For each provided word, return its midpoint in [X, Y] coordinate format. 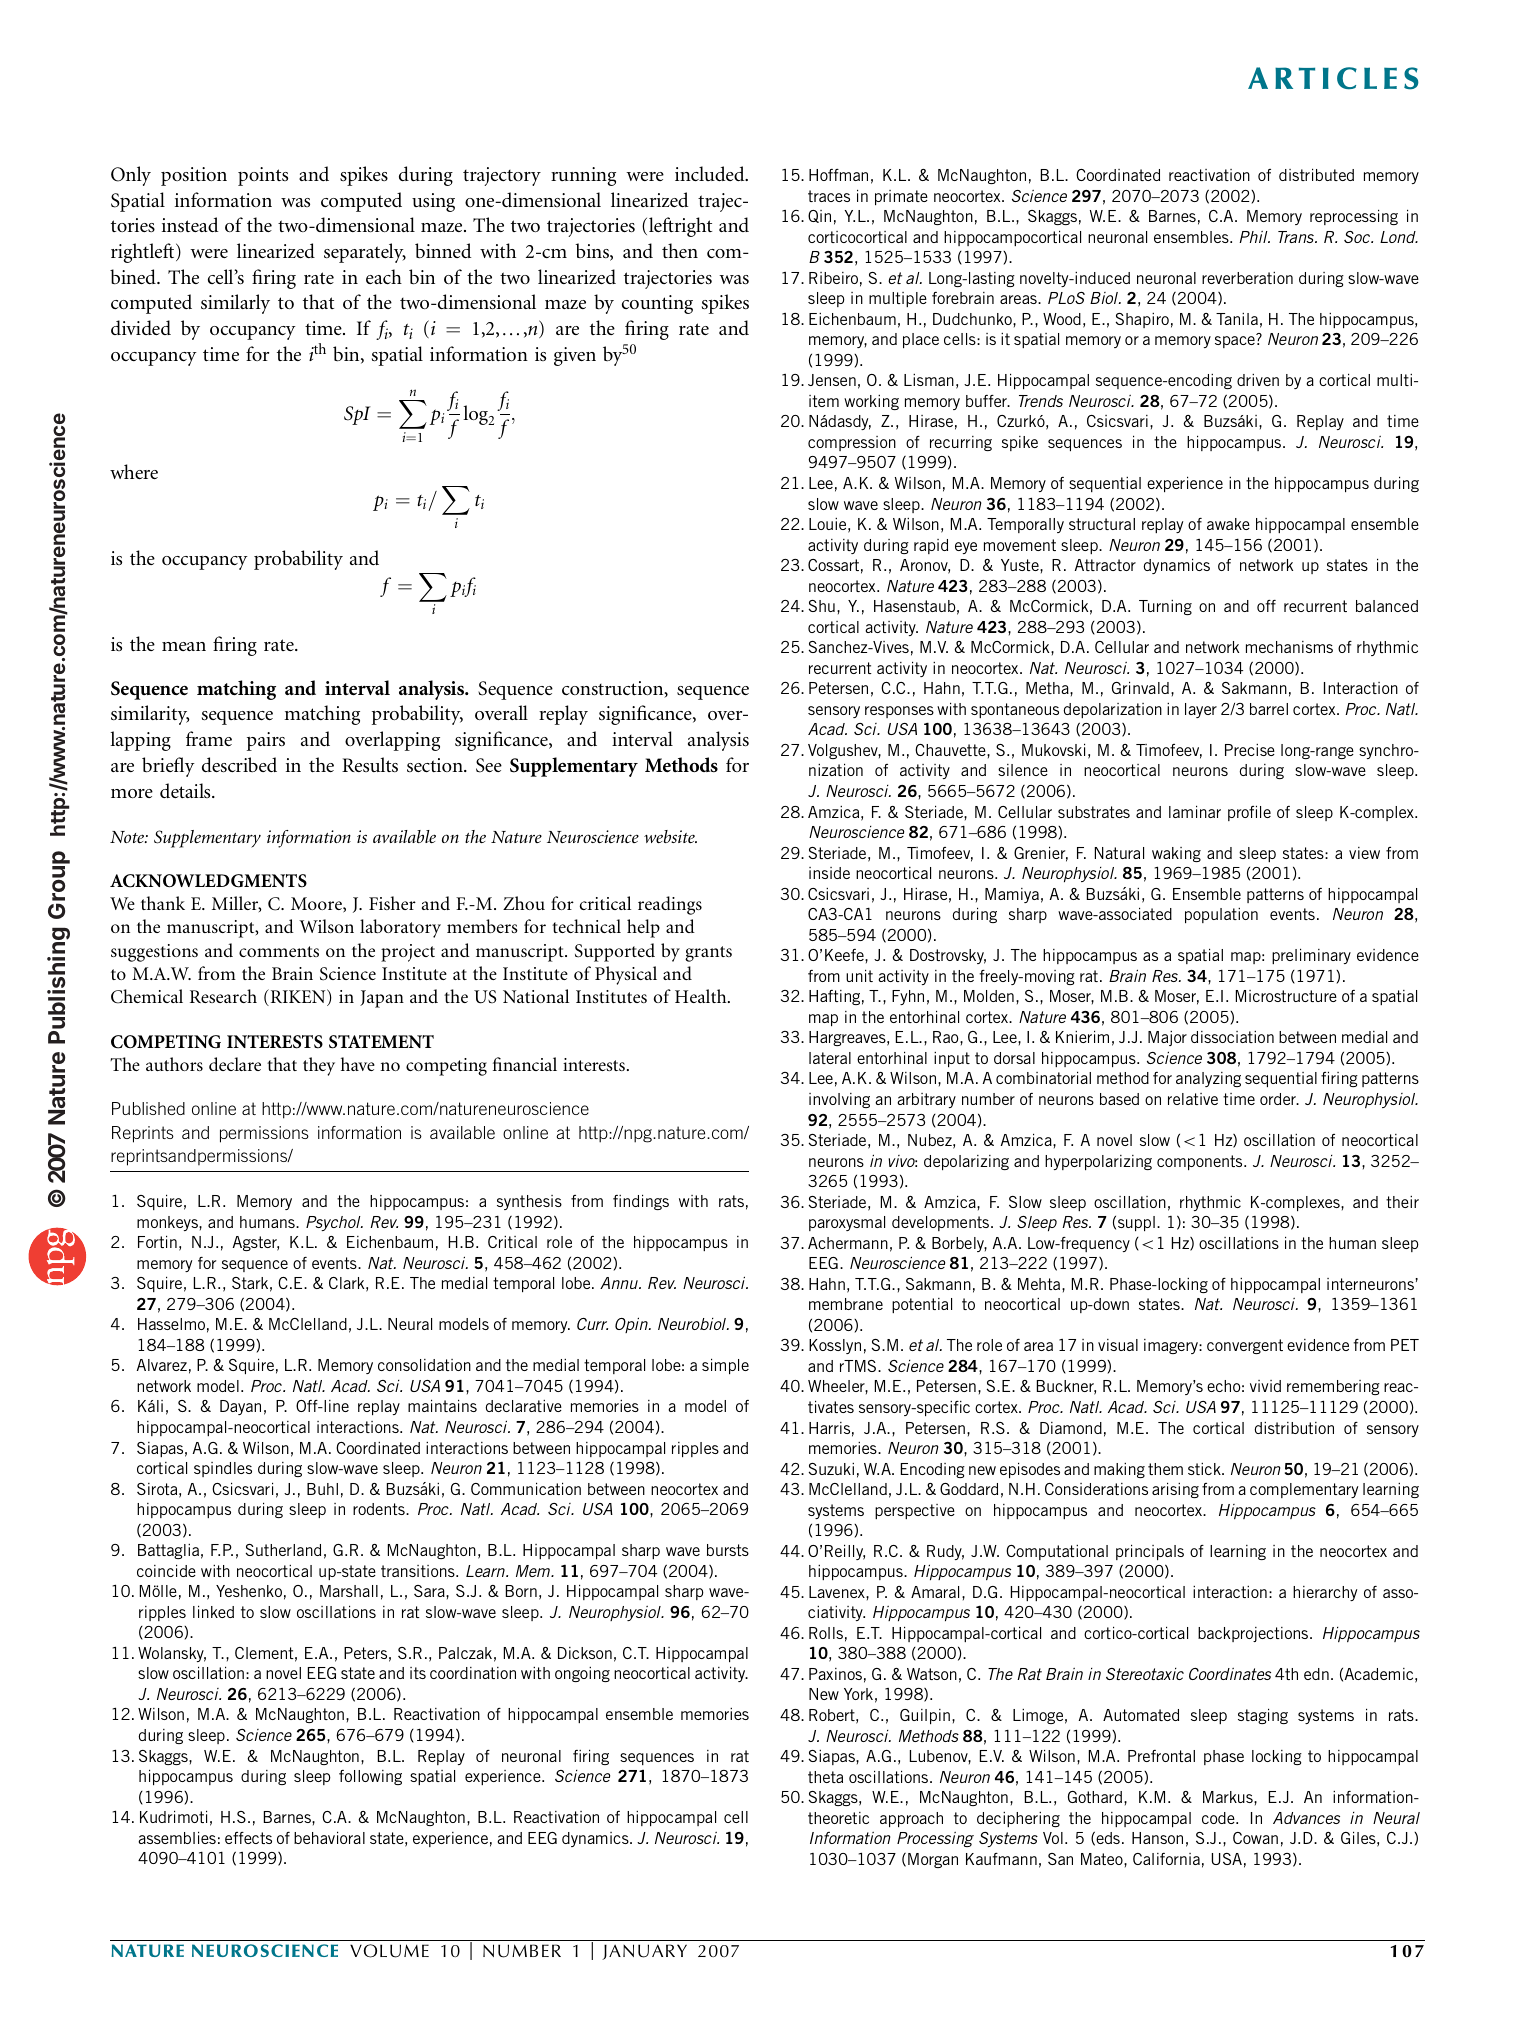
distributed [1316, 174]
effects [248, 1838]
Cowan [1255, 1838]
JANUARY [644, 1952]
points [263, 176]
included [711, 173]
